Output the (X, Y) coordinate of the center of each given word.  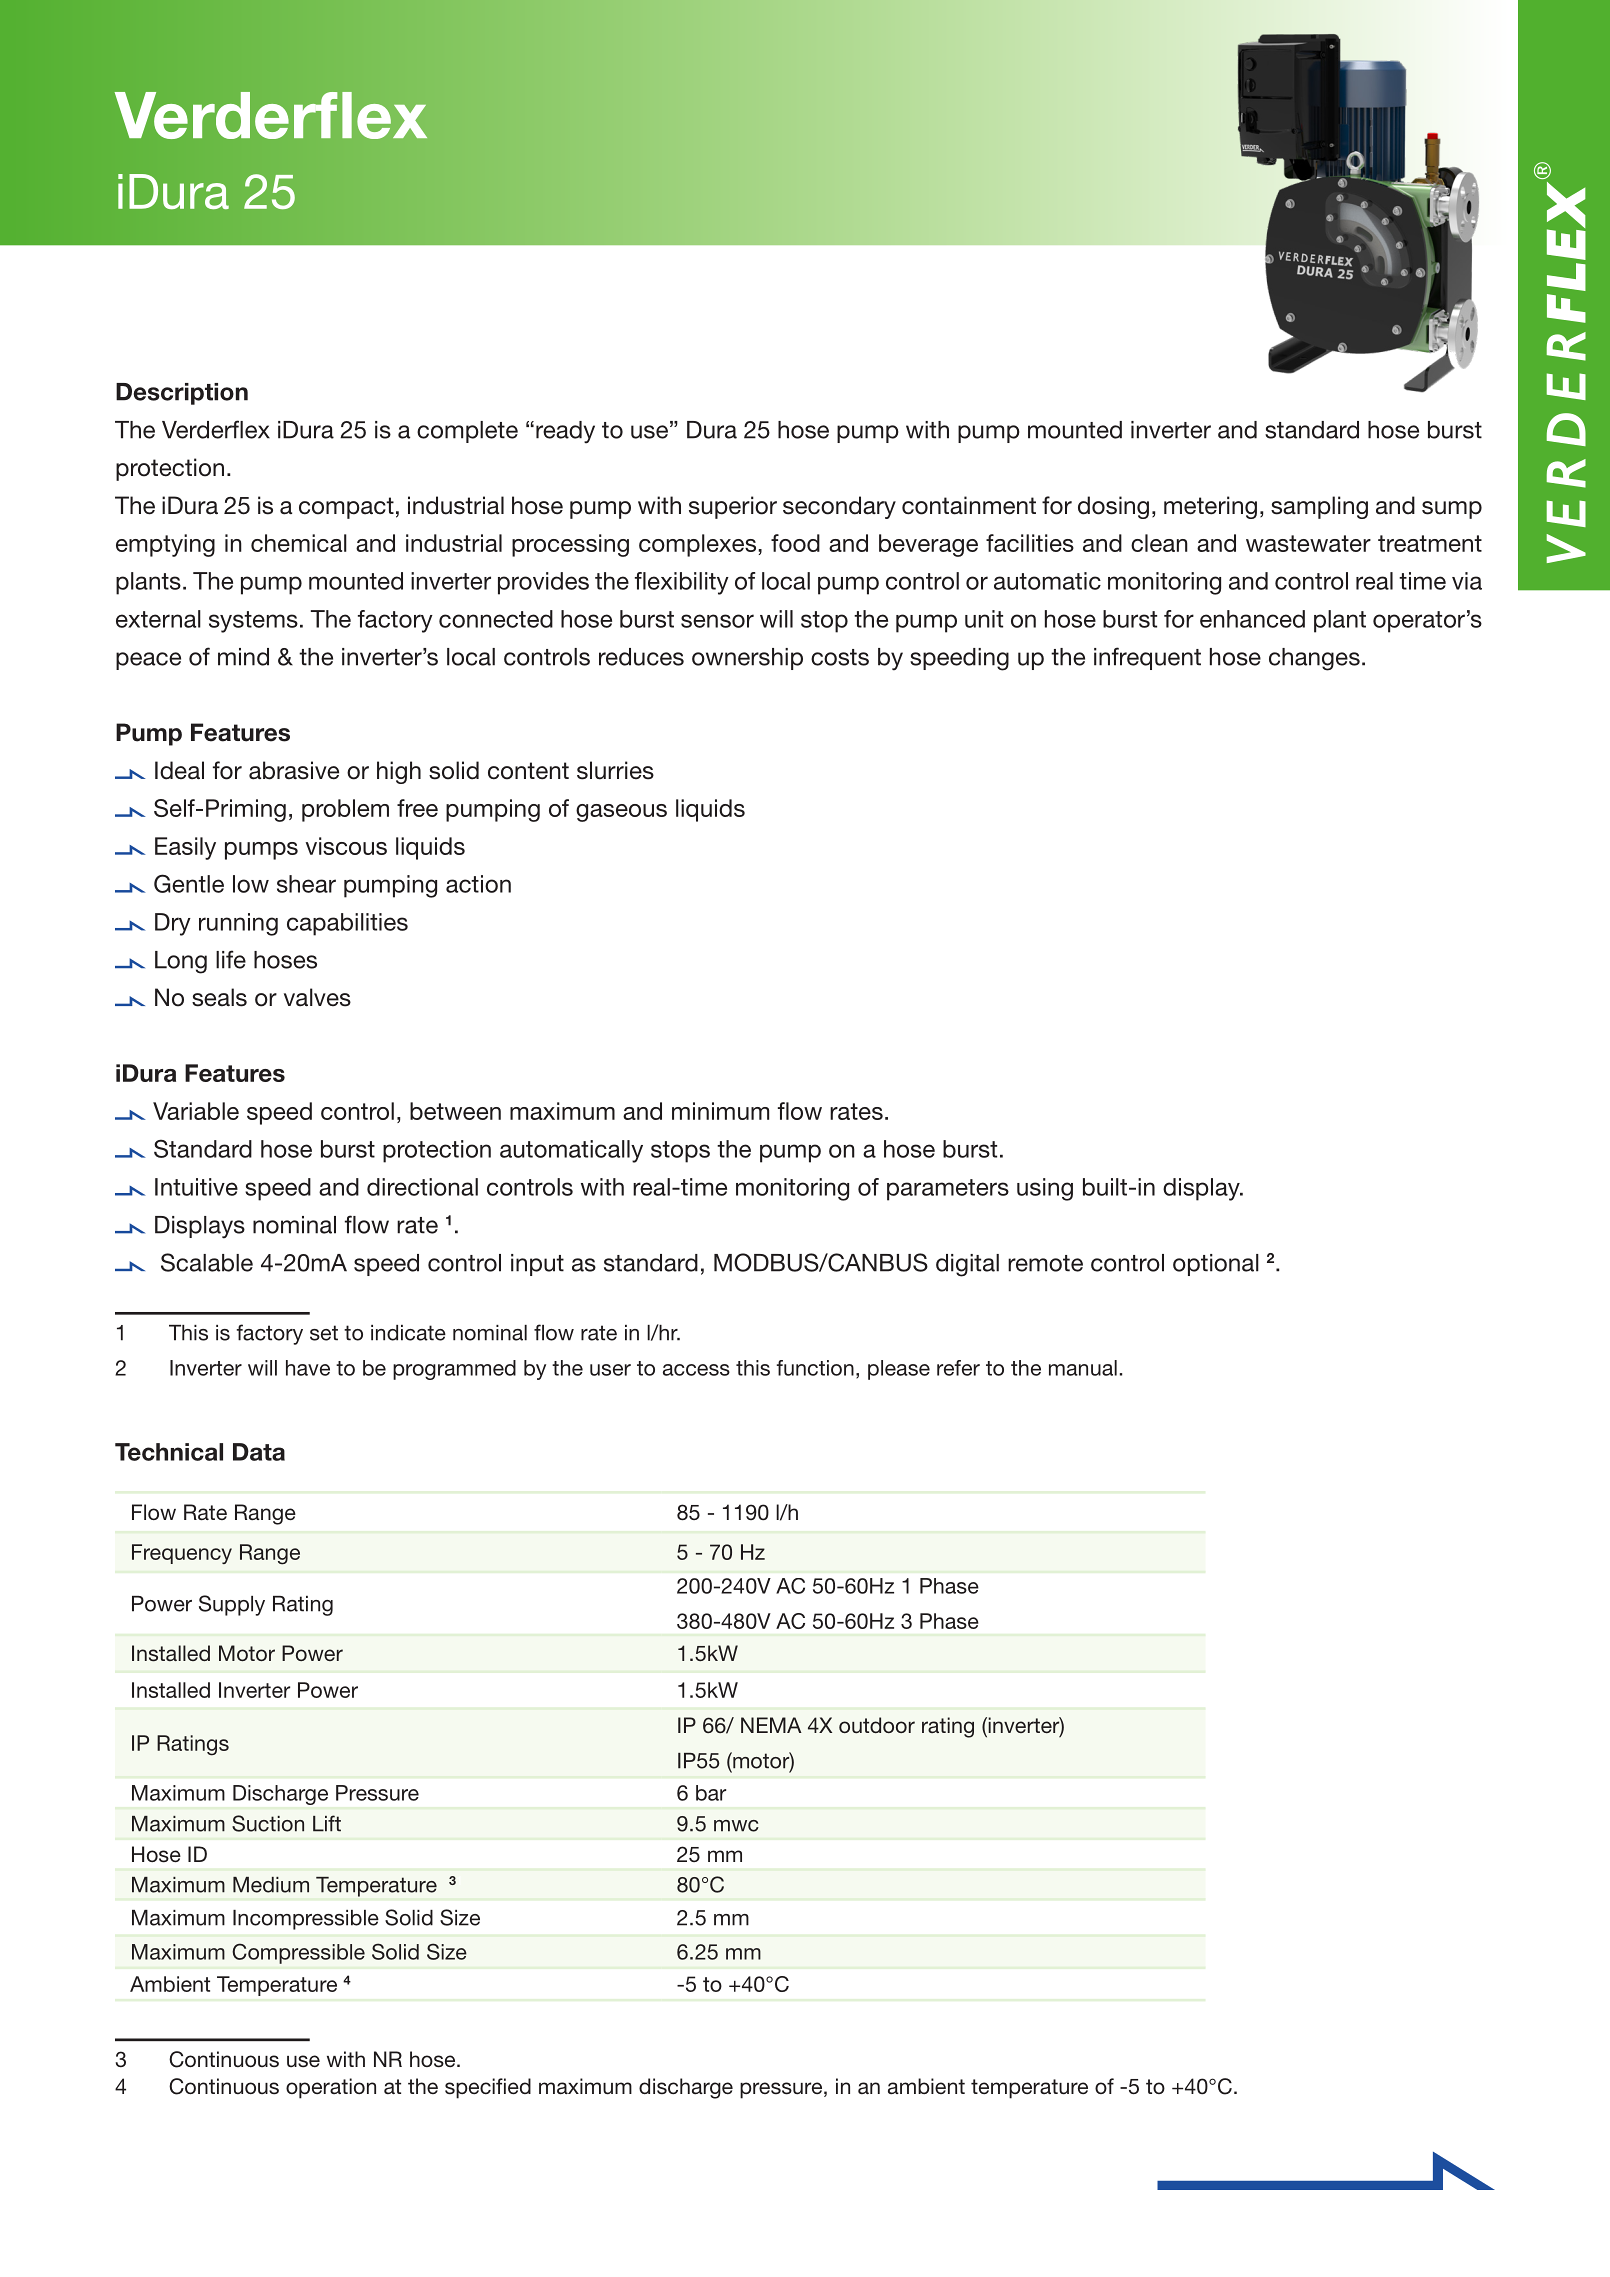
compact (346, 508)
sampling (1319, 507)
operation (331, 2088)
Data (259, 1452)
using (1045, 1189)
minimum (720, 1111)
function (815, 1368)
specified (488, 2088)
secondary (839, 507)
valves (317, 997)
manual (1083, 1368)
